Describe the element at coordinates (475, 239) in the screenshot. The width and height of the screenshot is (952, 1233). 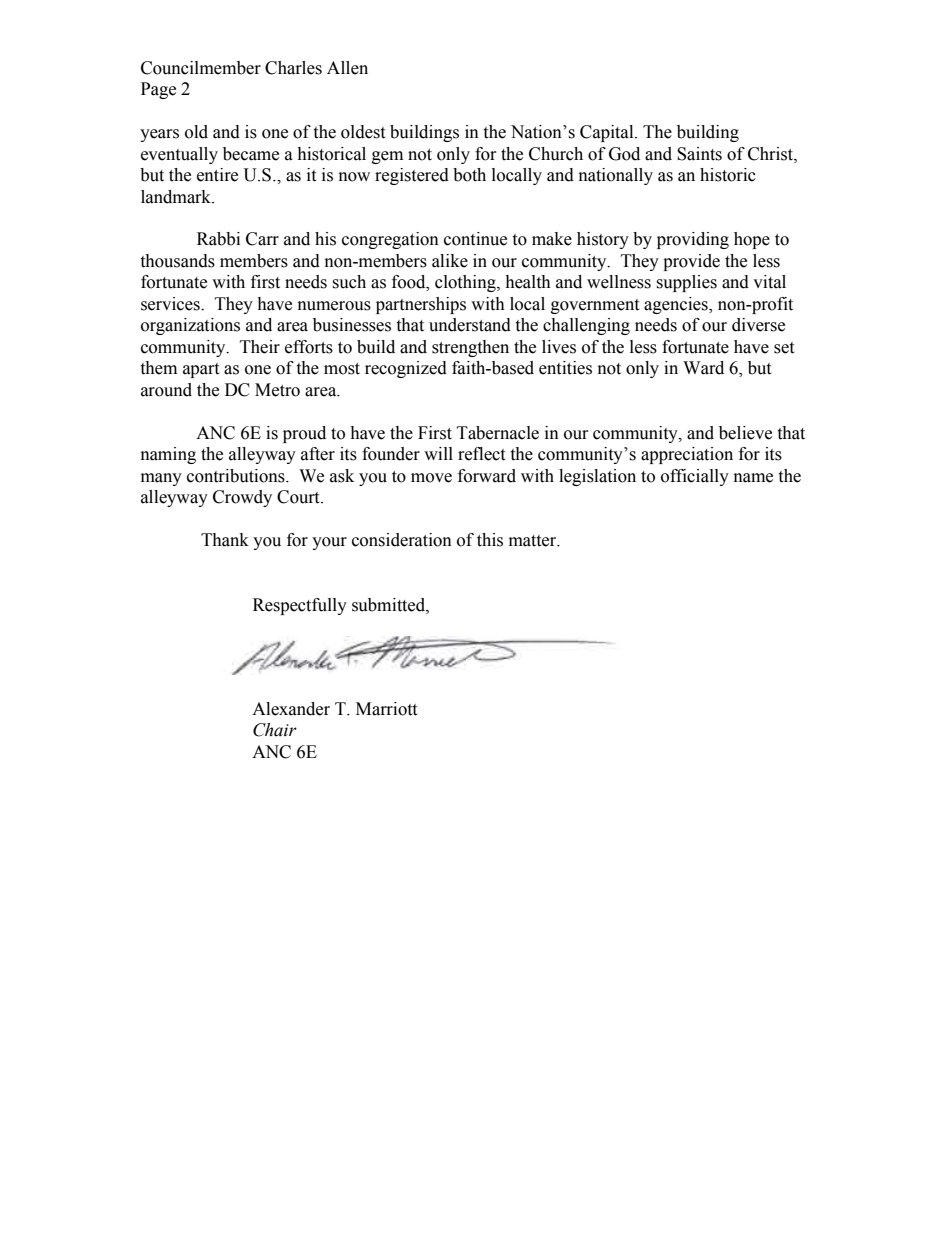
I see `continue` at that location.
